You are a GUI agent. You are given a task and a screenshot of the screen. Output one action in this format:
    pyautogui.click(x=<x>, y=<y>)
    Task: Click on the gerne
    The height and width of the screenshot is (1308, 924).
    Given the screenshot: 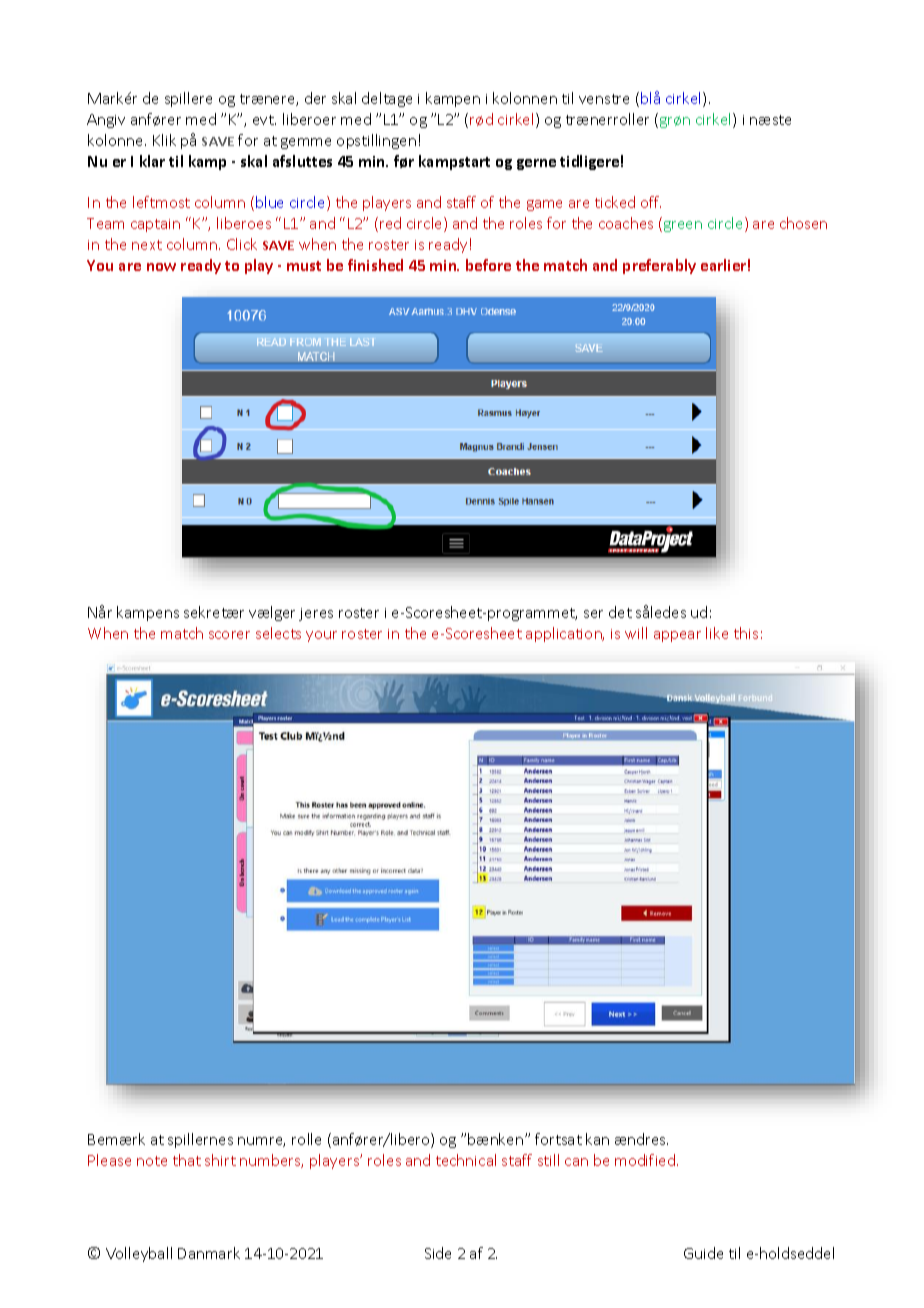 What is the action you would take?
    pyautogui.click(x=536, y=164)
